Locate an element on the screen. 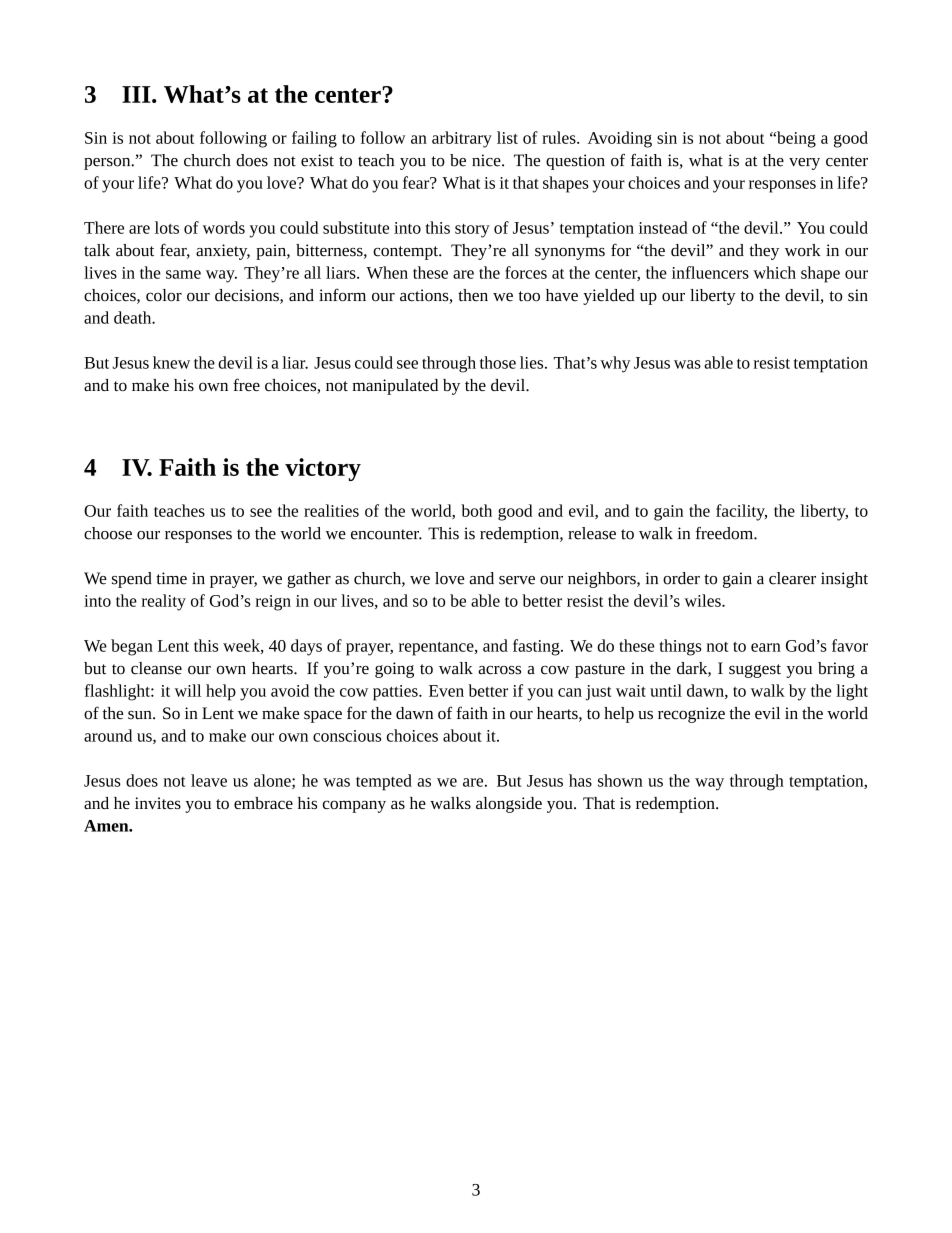 This screenshot has width=952, height=1233. color is located at coordinates (164, 295).
